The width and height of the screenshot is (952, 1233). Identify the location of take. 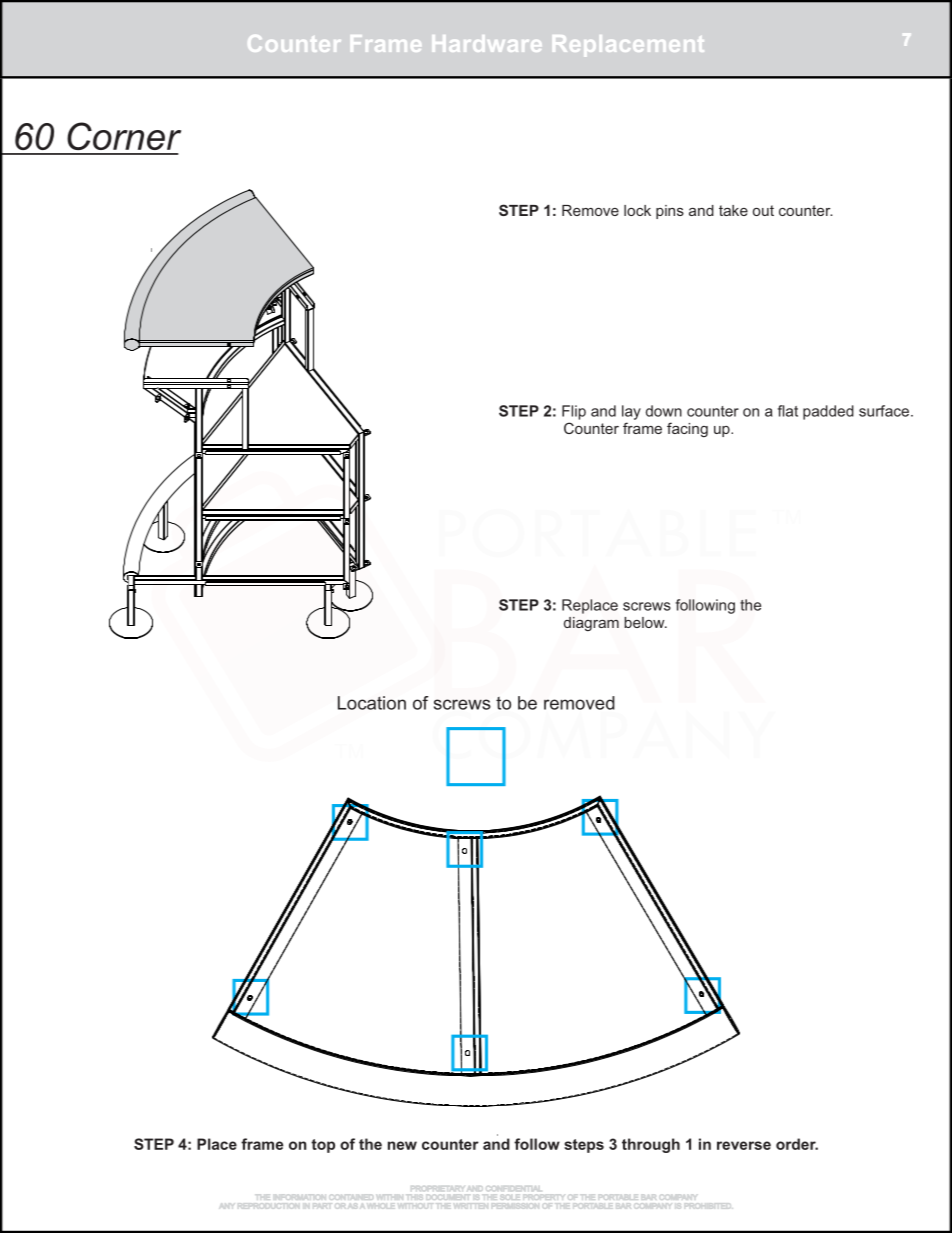
(733, 210).
